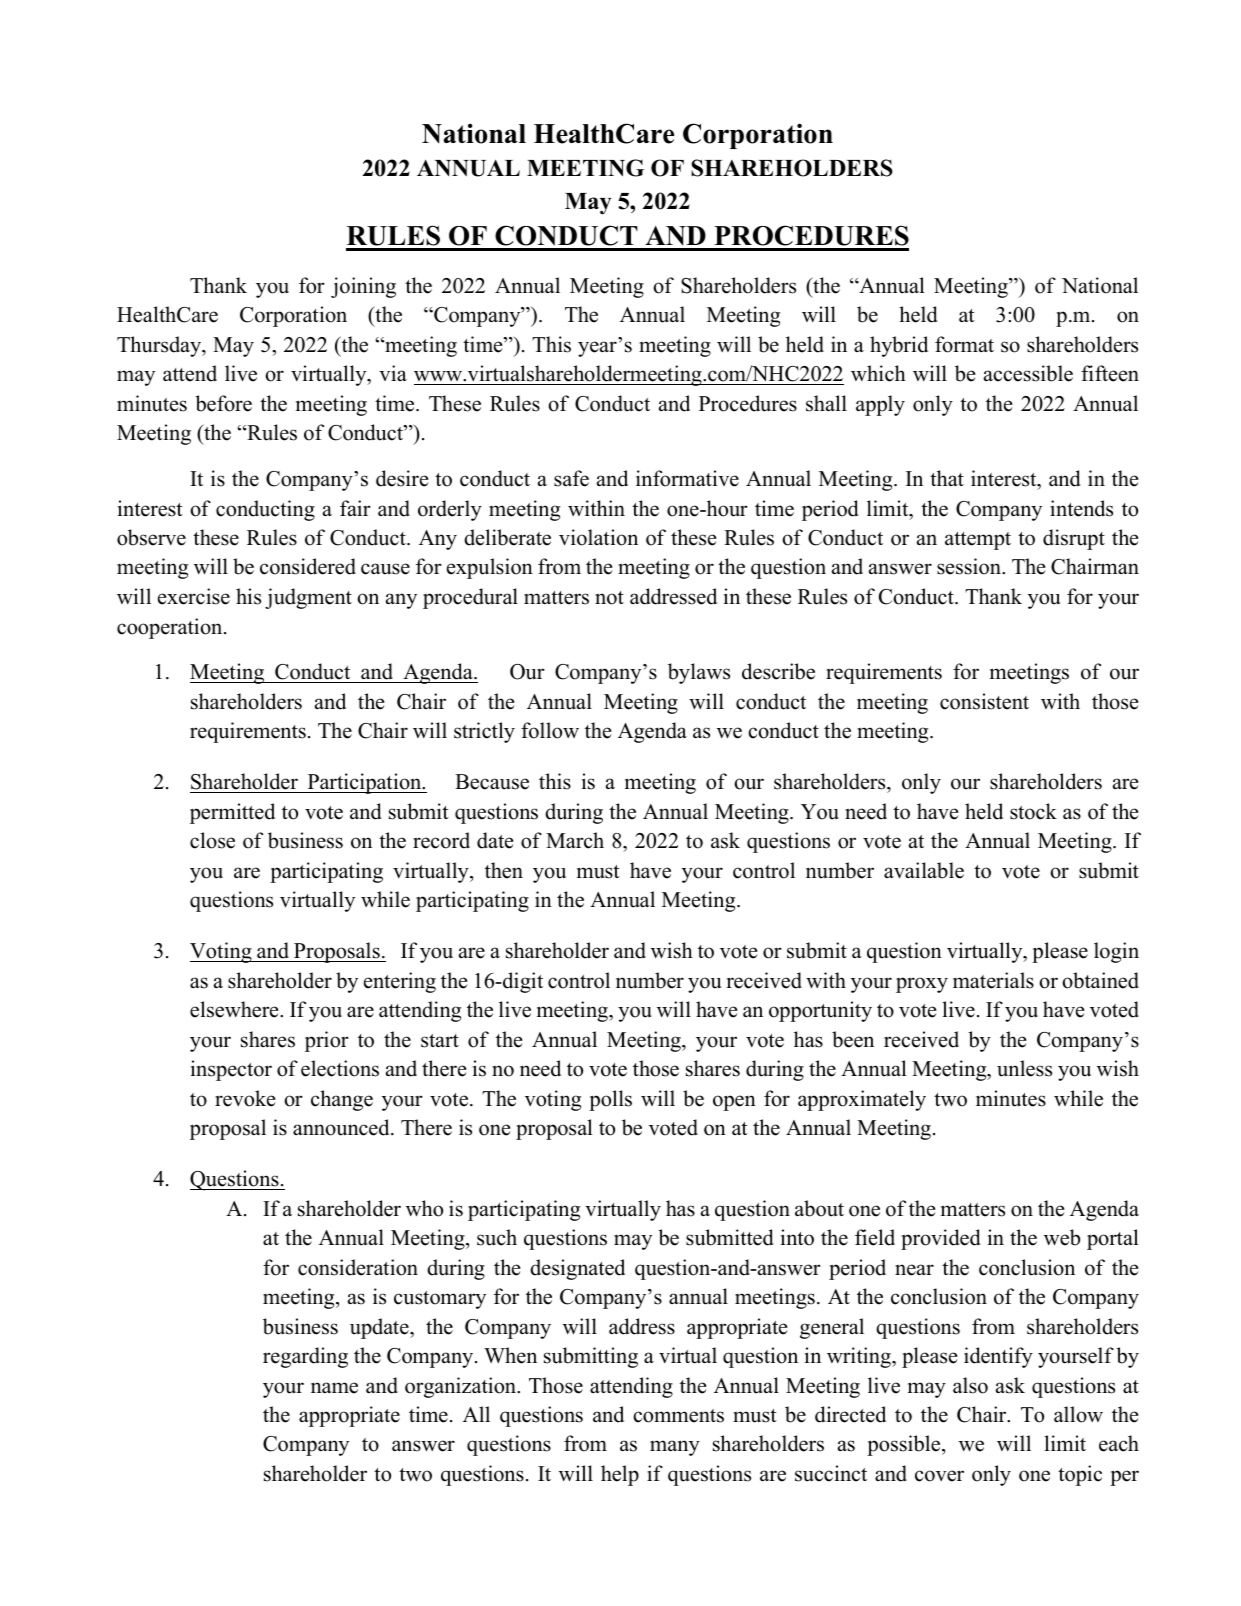 This image has height=1606, width=1241. What do you see at coordinates (699, 673) in the image?
I see `bylaws` at bounding box center [699, 673].
